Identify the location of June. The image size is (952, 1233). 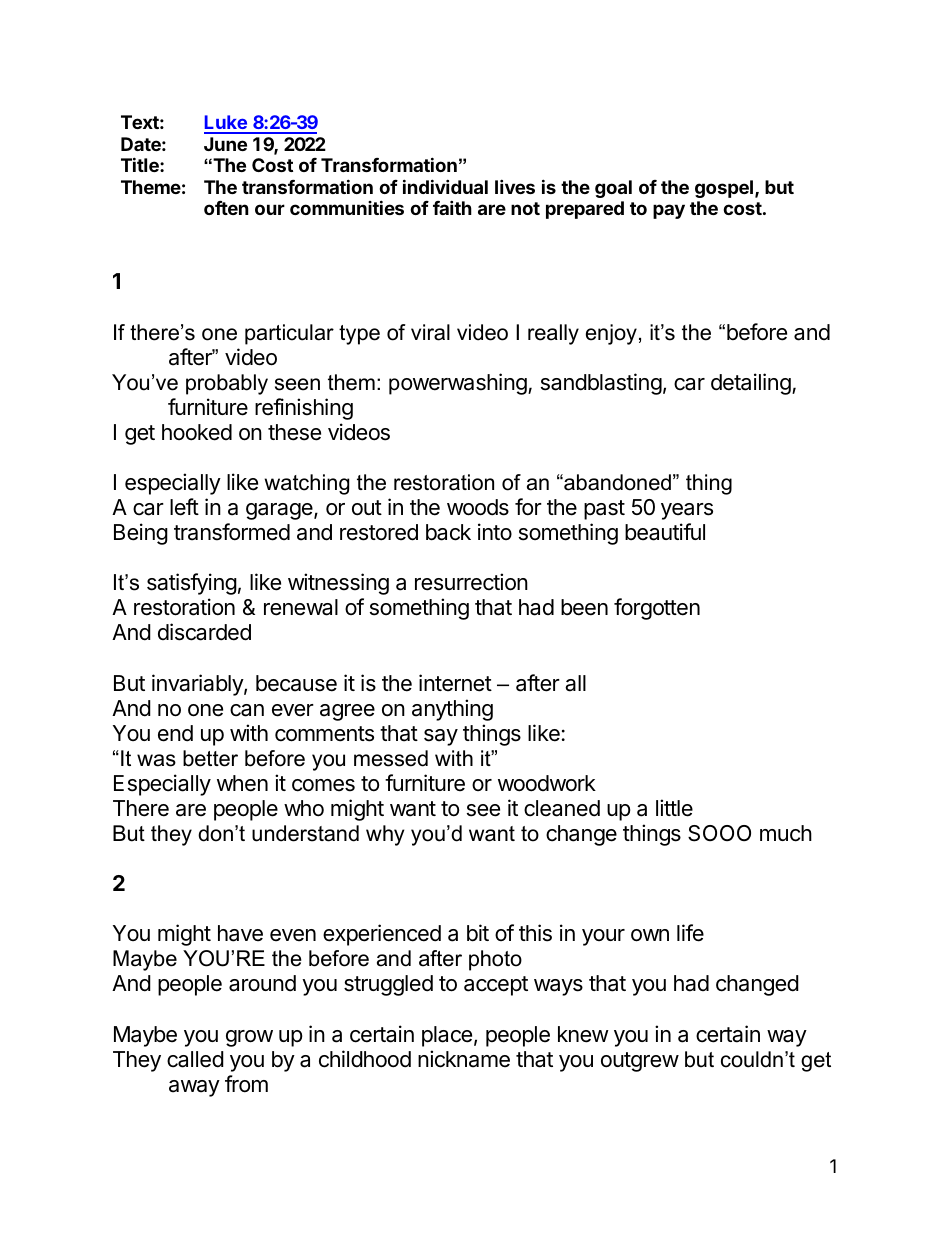
(225, 144).
